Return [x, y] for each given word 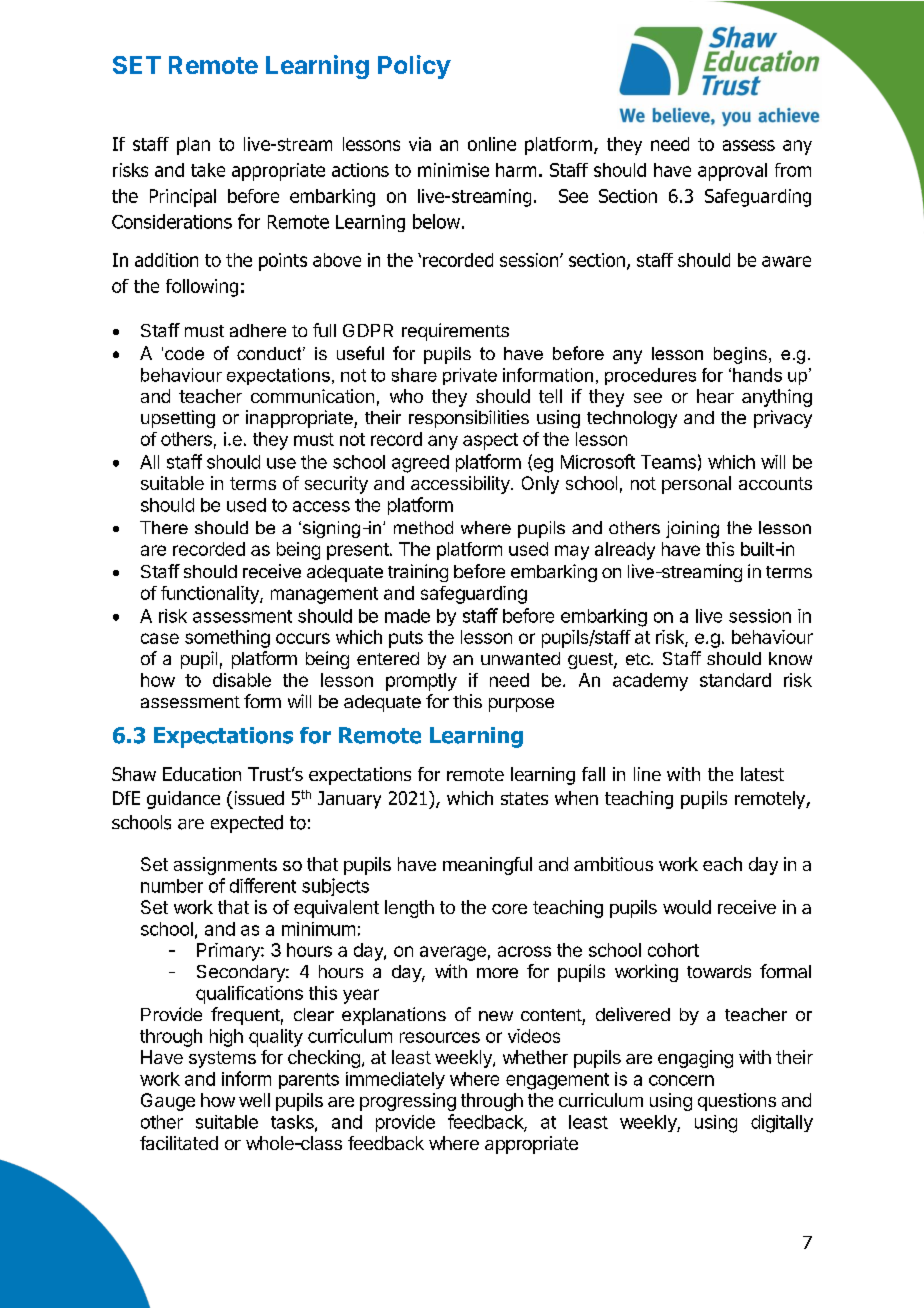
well [254, 1100]
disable [242, 680]
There [164, 527]
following [202, 288]
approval [732, 172]
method [423, 527]
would [687, 907]
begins [740, 355]
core [509, 909]
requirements [455, 332]
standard [735, 680]
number [172, 886]
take [208, 170]
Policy [414, 67]
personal [696, 485]
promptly [421, 682]
